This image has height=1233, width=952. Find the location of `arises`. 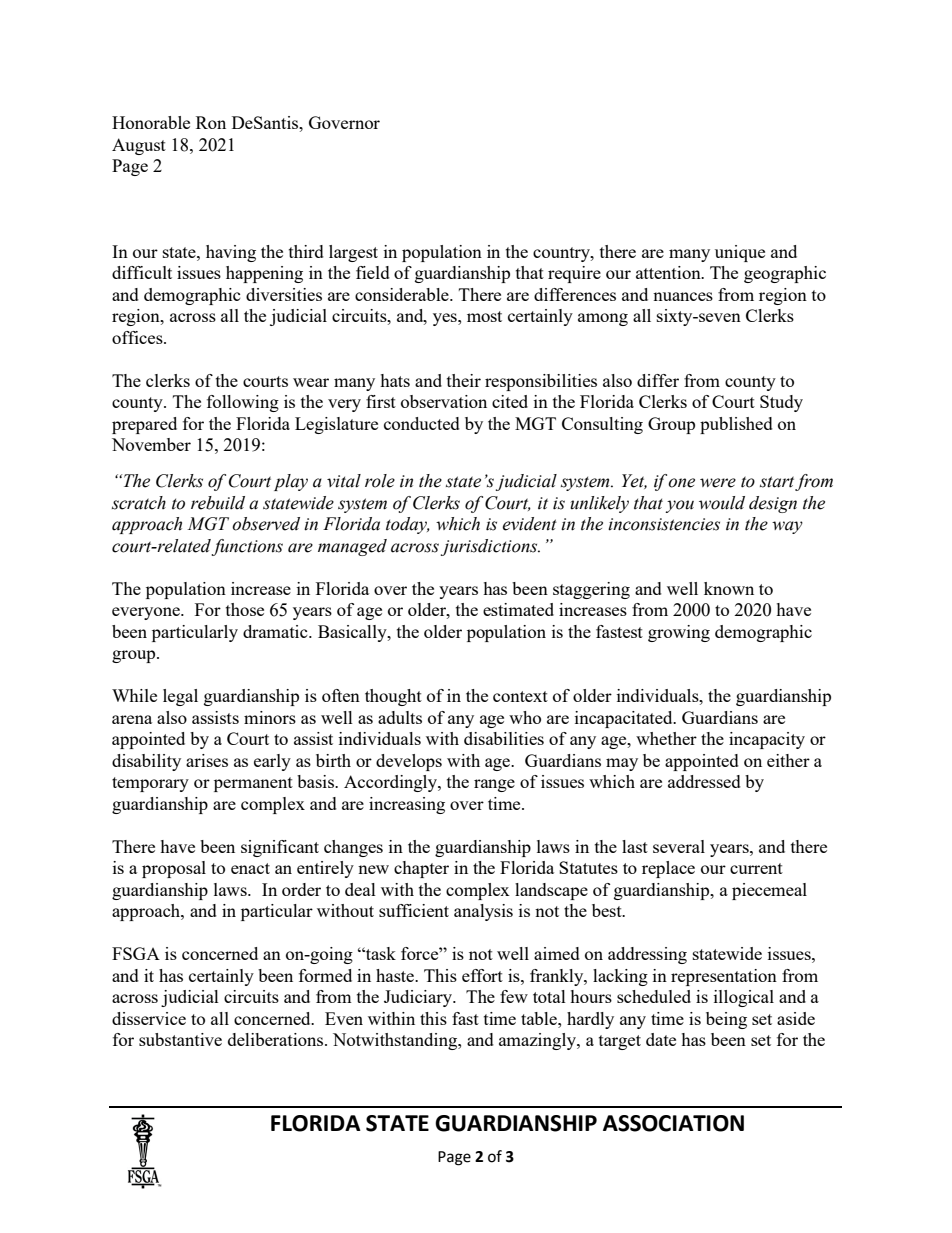

arises is located at coordinates (207, 760).
